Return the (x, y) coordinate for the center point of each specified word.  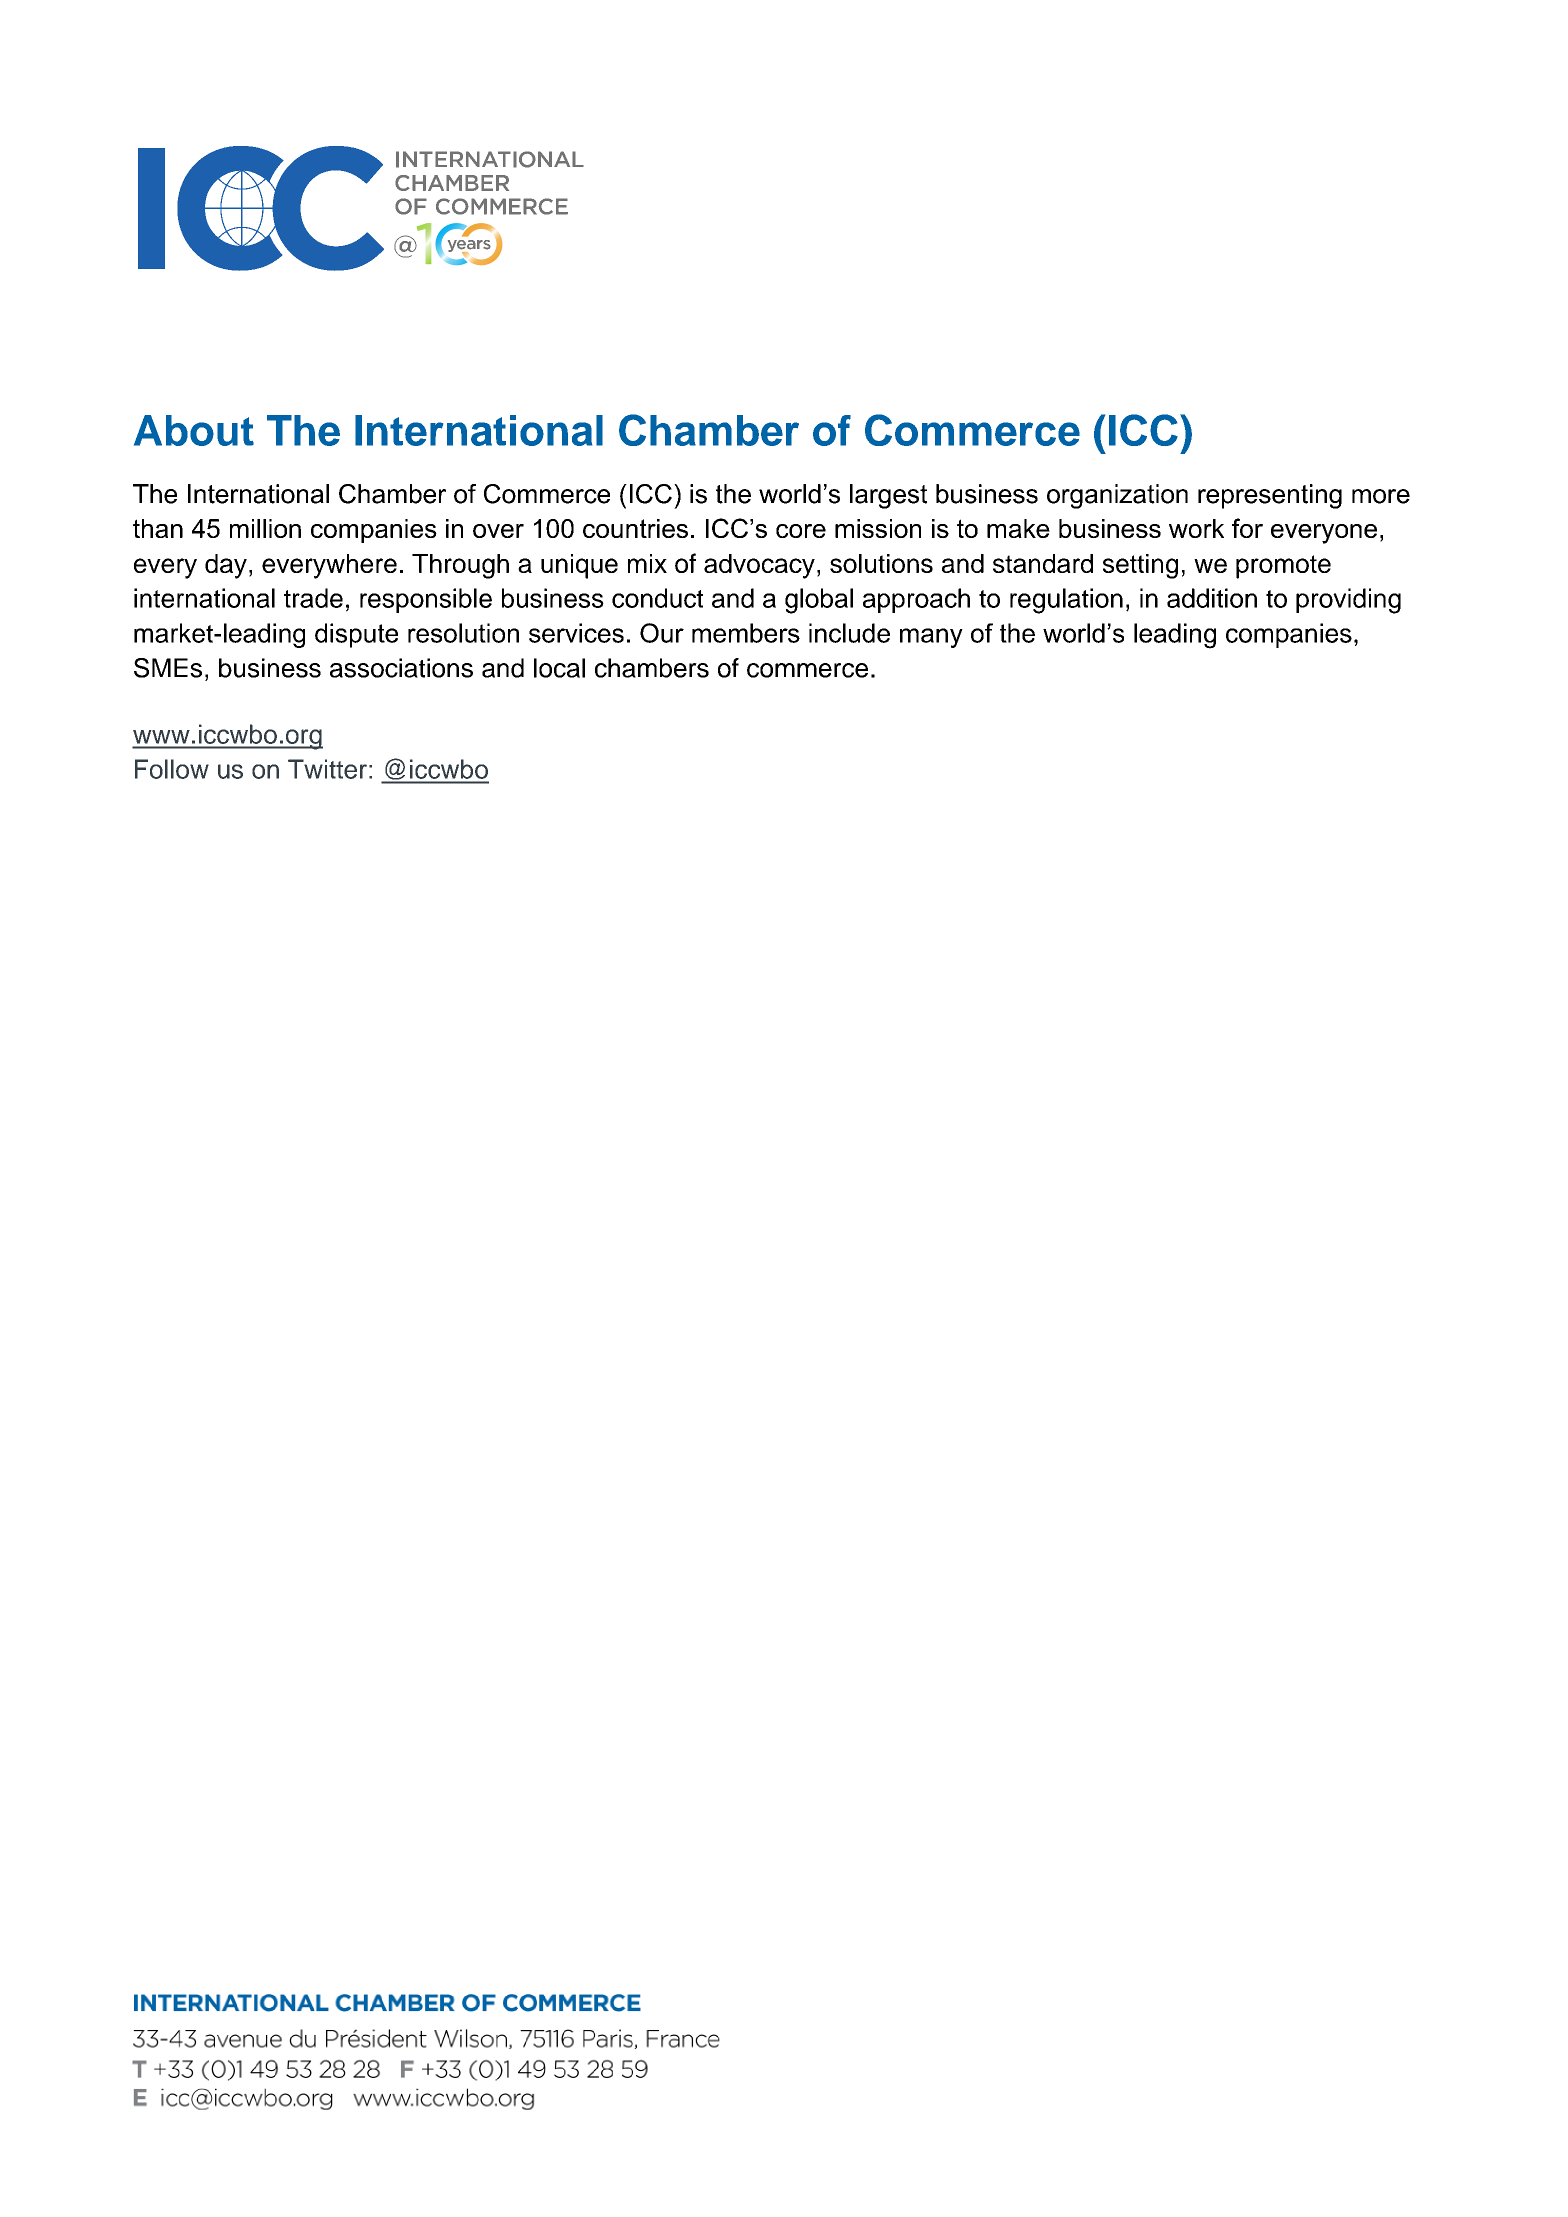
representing (1270, 496)
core (801, 531)
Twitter (327, 769)
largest (888, 496)
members (746, 633)
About (194, 430)
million (265, 528)
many (931, 638)
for (1247, 528)
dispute (356, 635)
